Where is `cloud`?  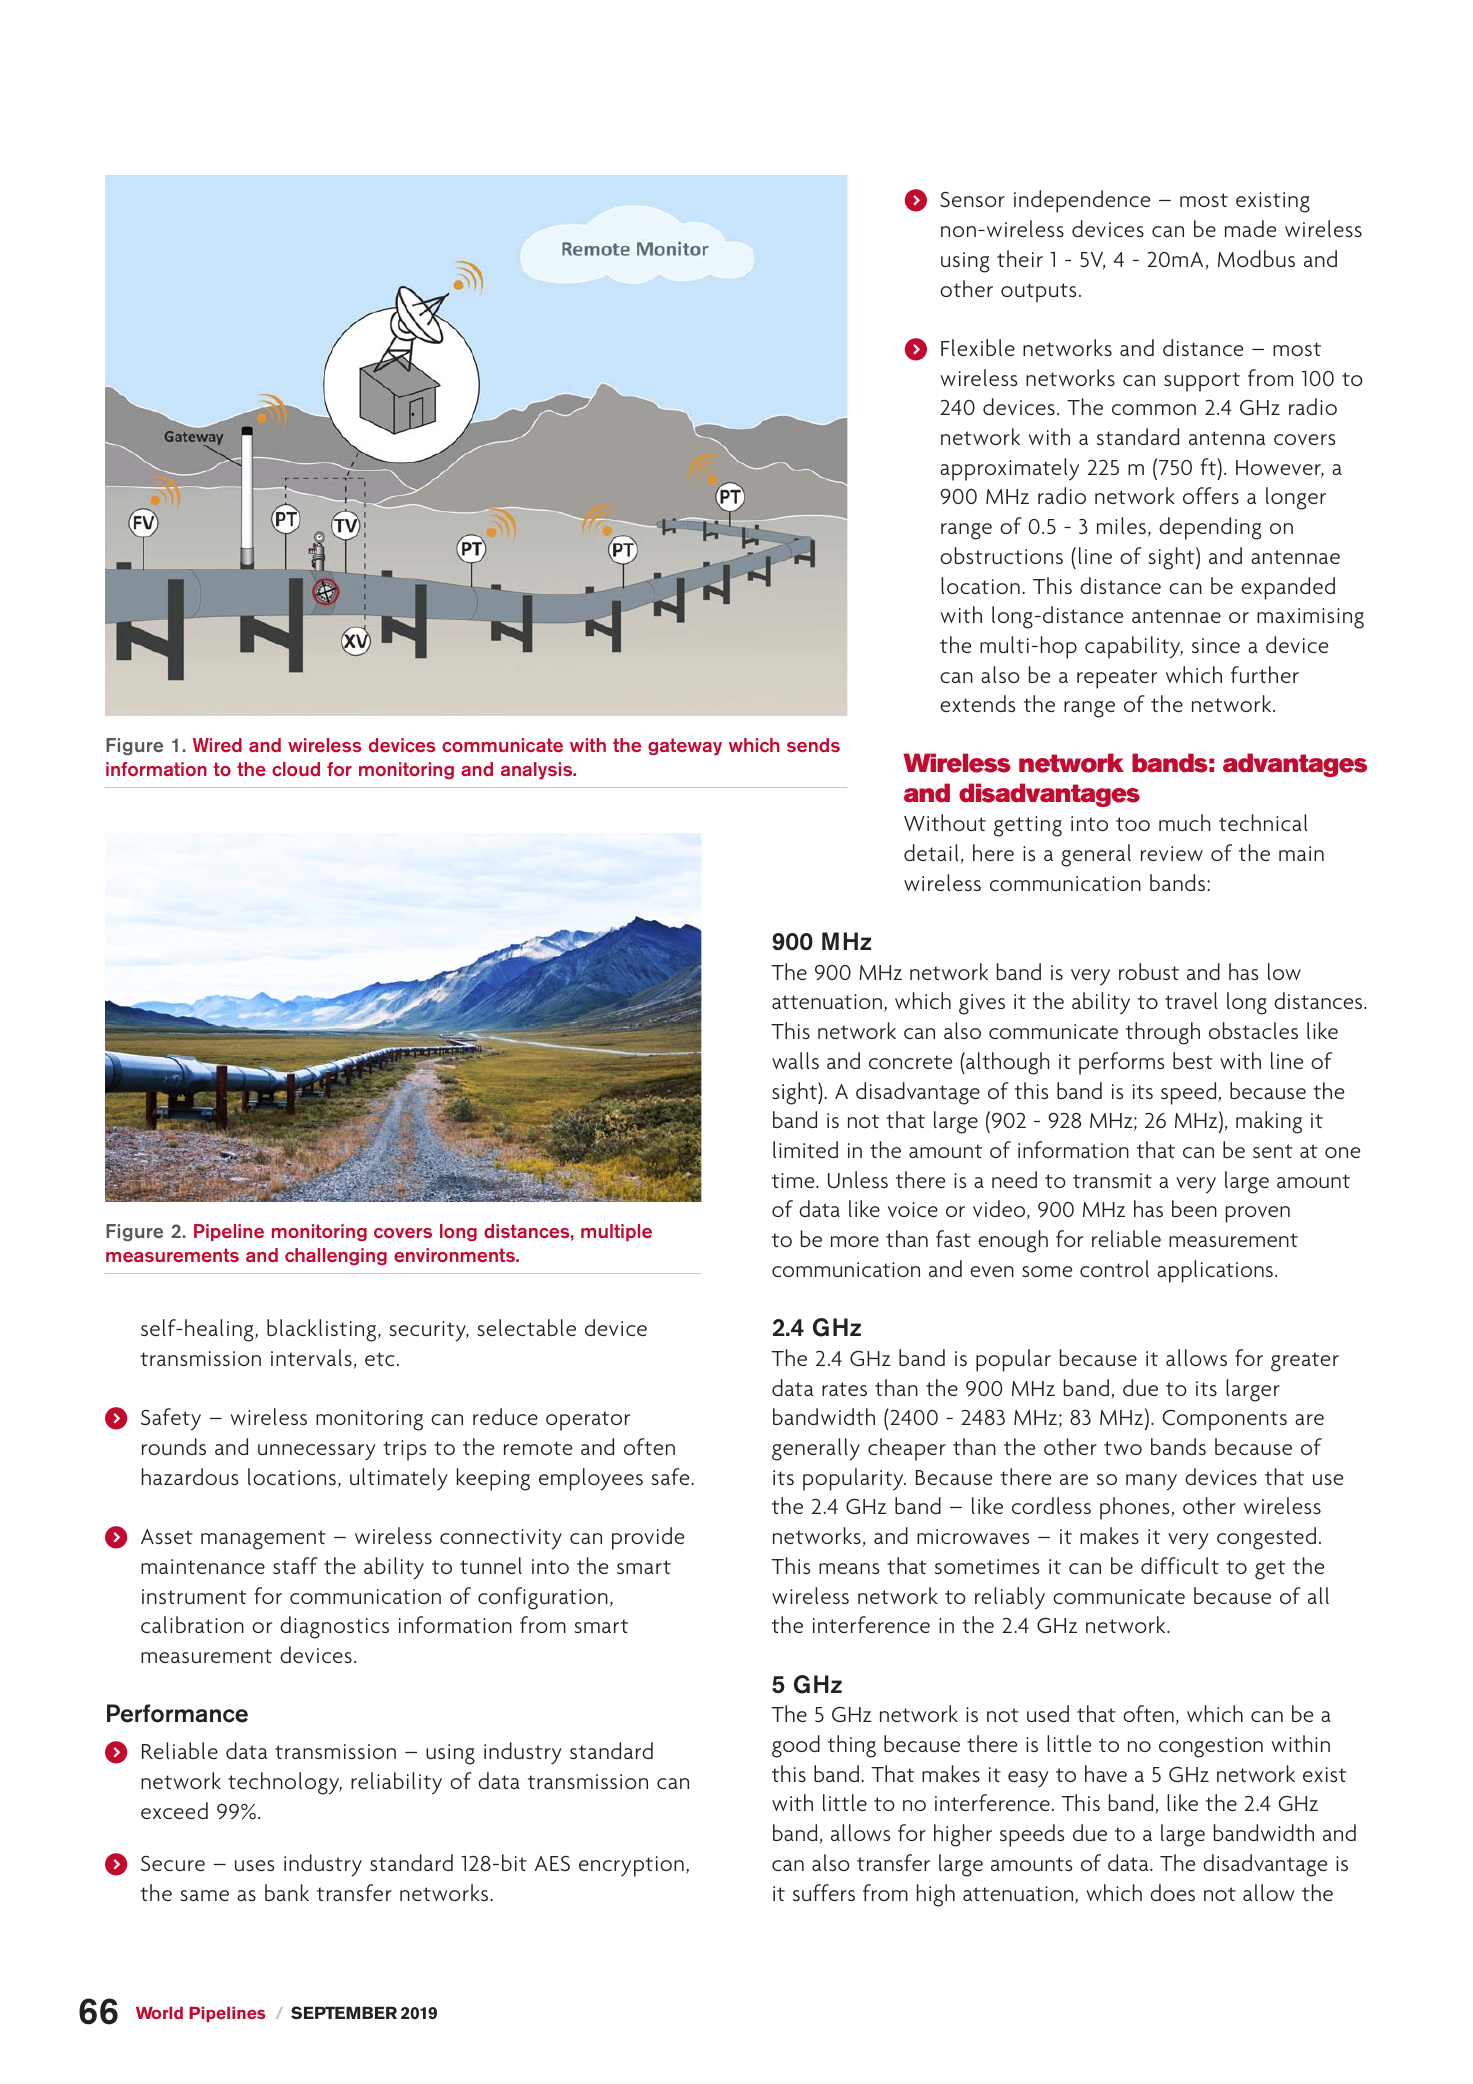
cloud is located at coordinates (296, 769).
